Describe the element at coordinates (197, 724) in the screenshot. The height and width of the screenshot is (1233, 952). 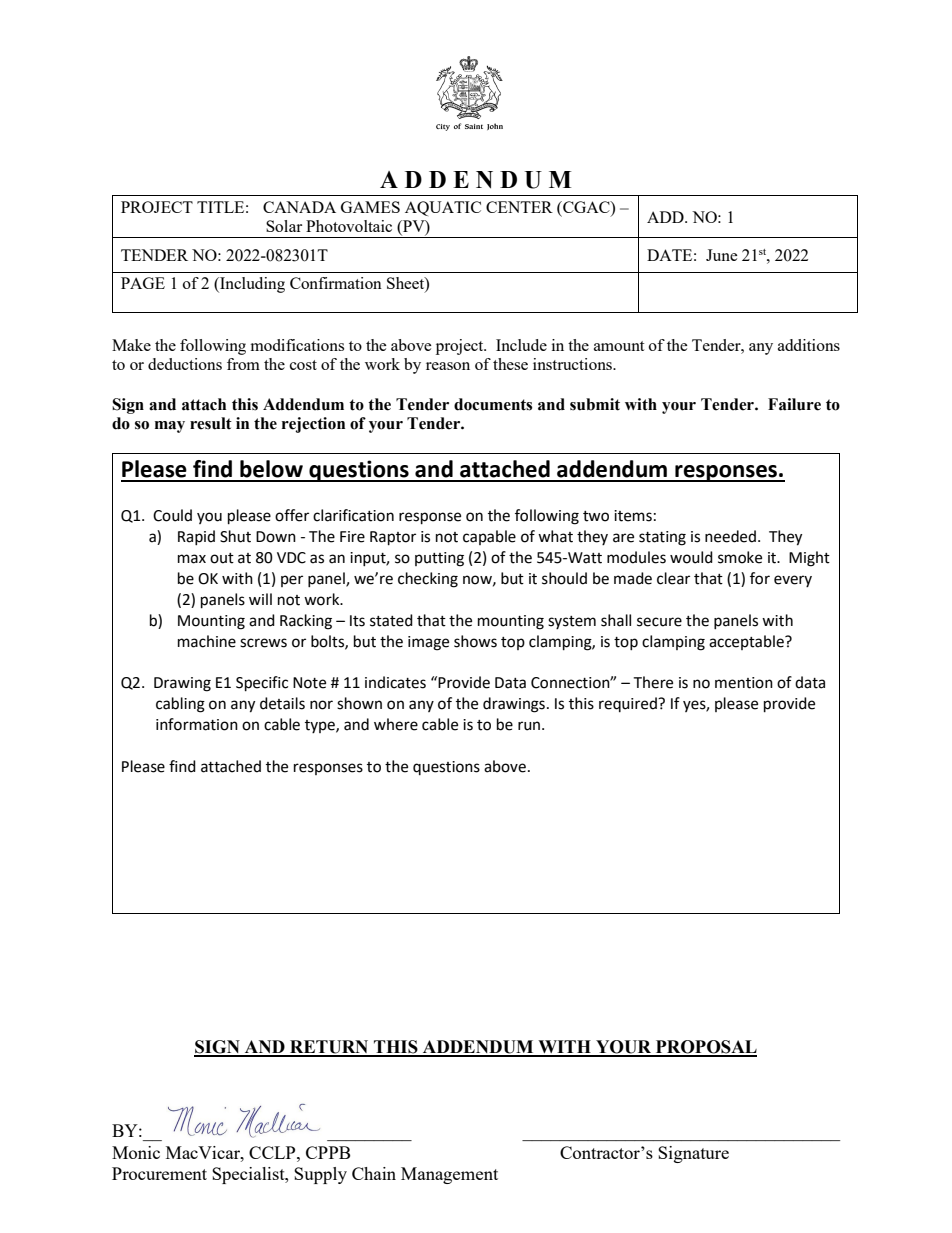
I see `information` at that location.
